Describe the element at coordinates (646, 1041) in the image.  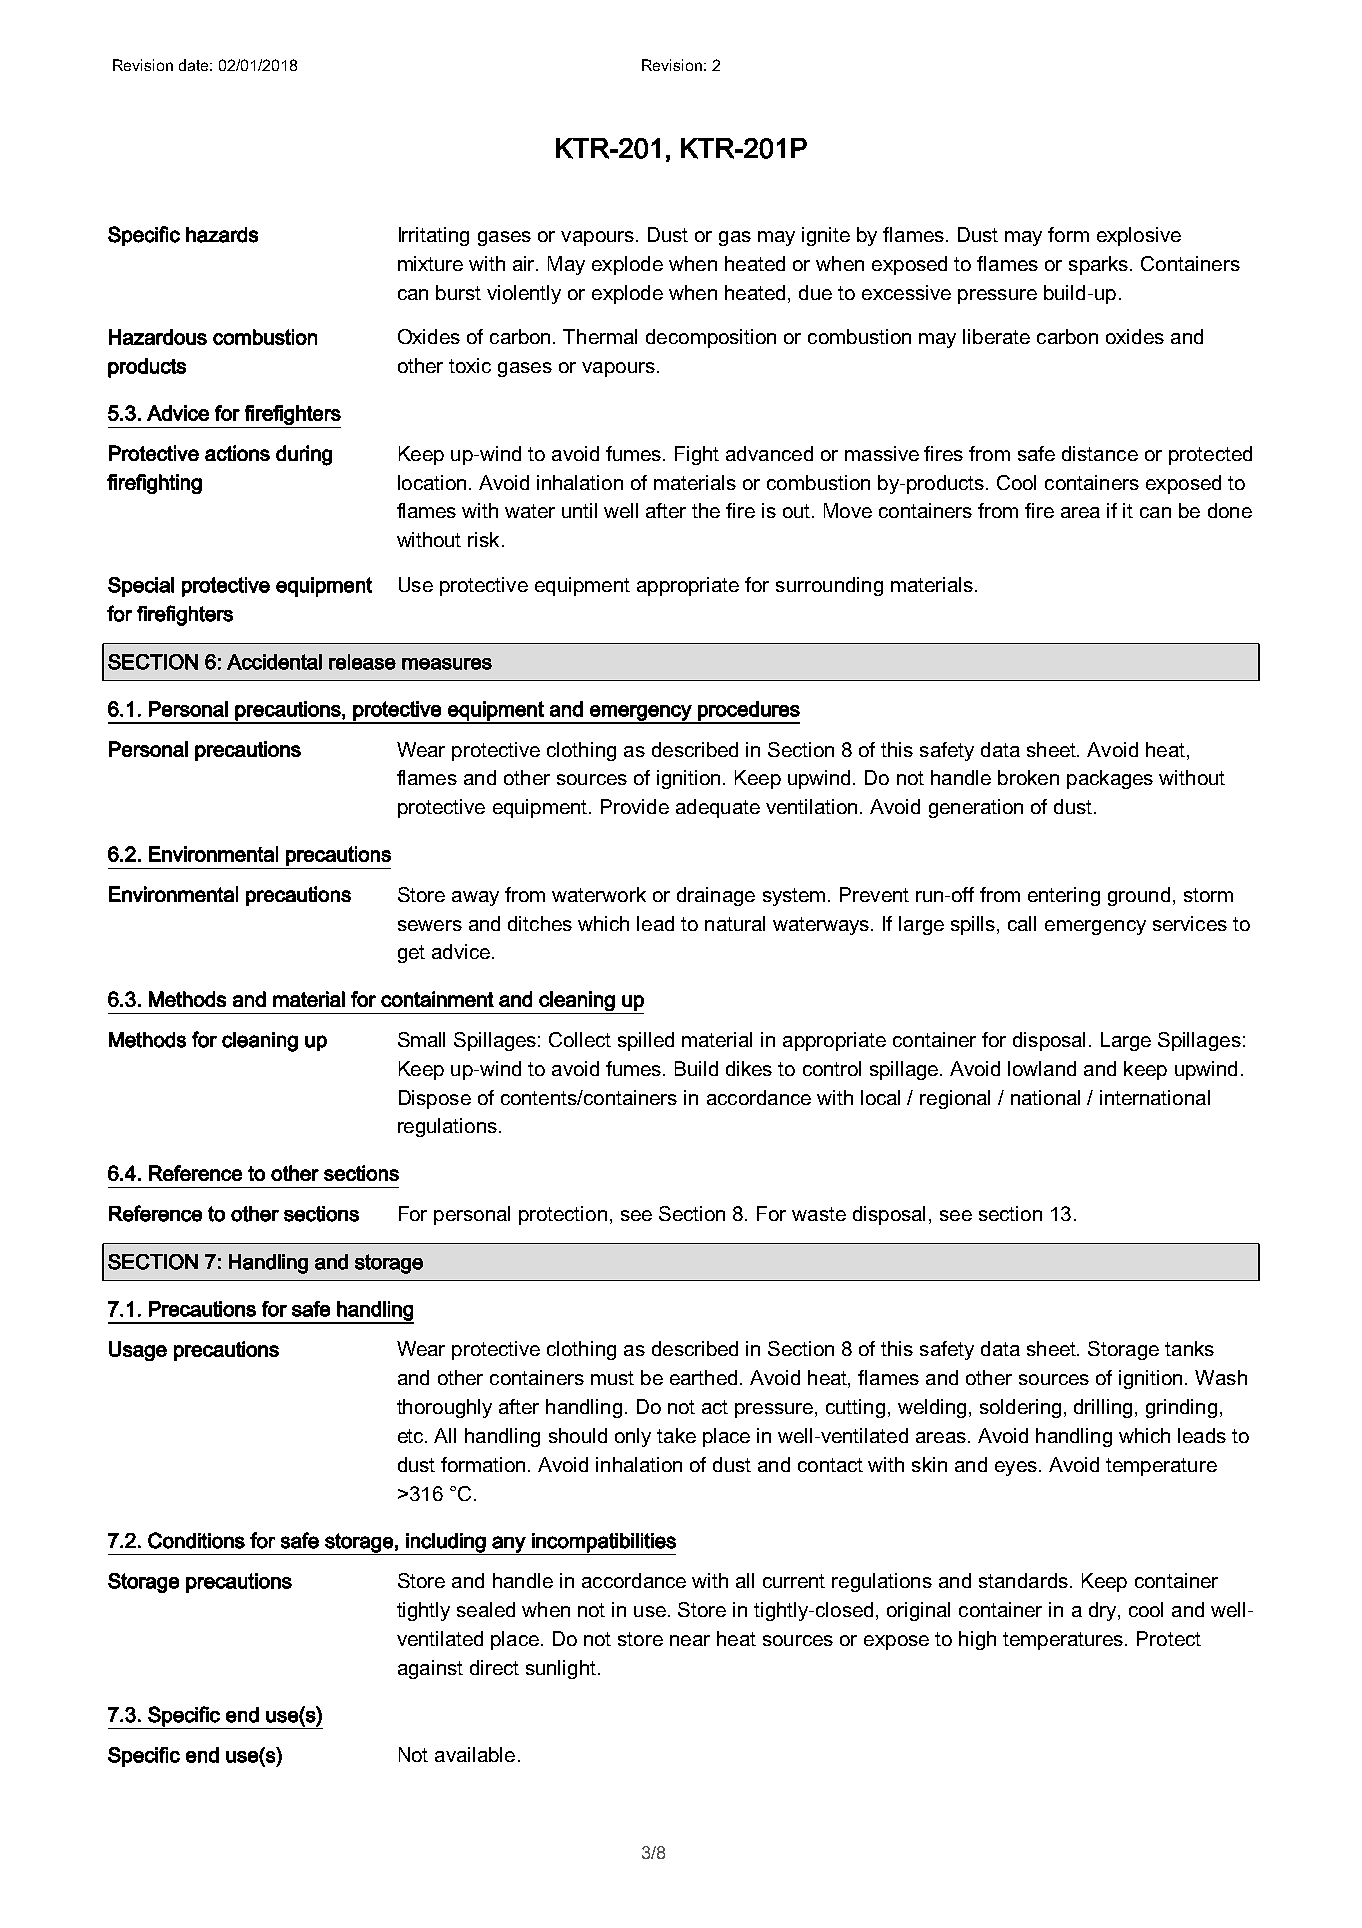
I see `spilled` at that location.
